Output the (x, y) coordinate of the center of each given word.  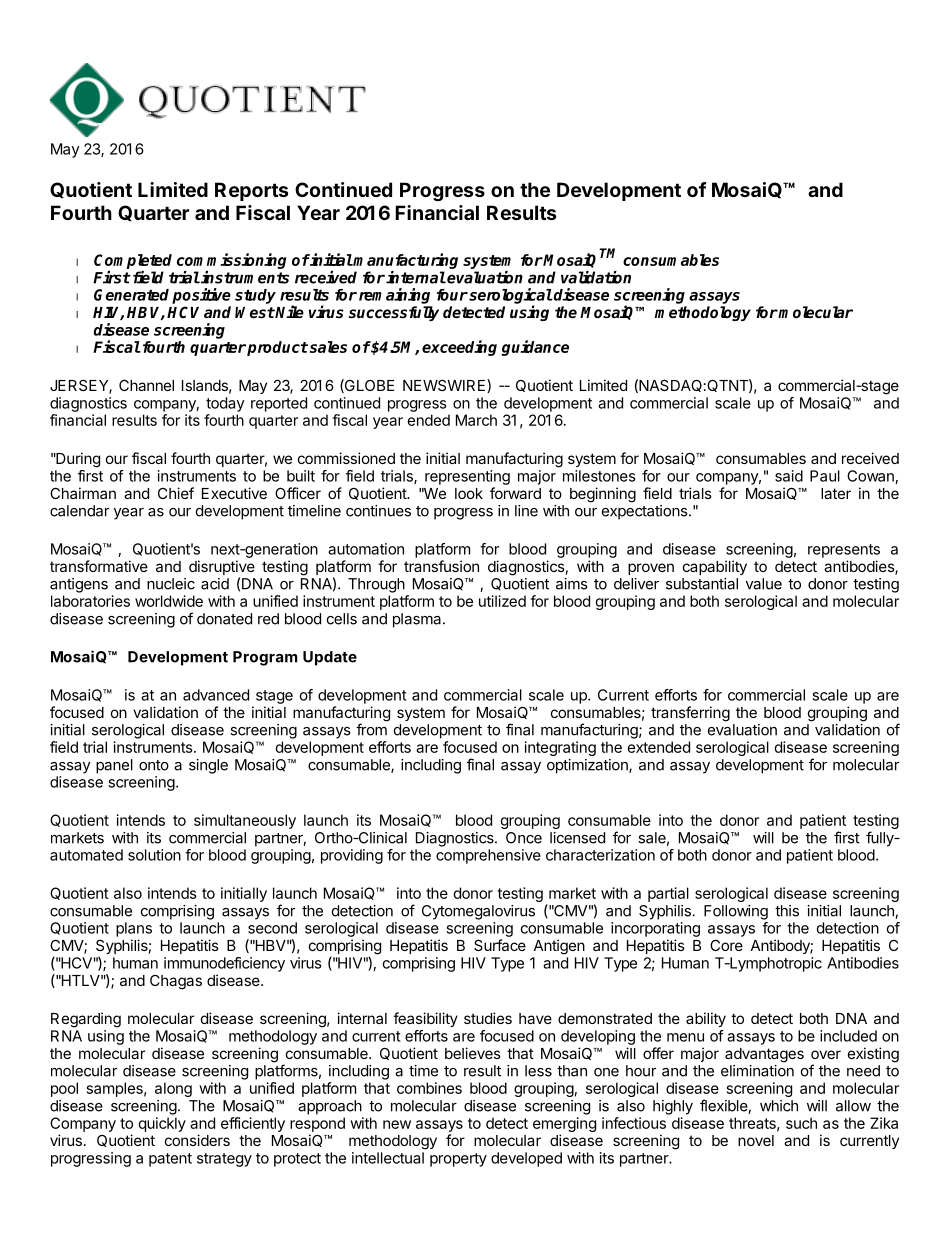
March (476, 420)
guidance (535, 348)
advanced (216, 695)
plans (134, 929)
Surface (500, 945)
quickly (162, 1124)
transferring (690, 714)
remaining (394, 296)
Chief (176, 493)
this (787, 911)
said (789, 476)
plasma (418, 620)
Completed (133, 261)
